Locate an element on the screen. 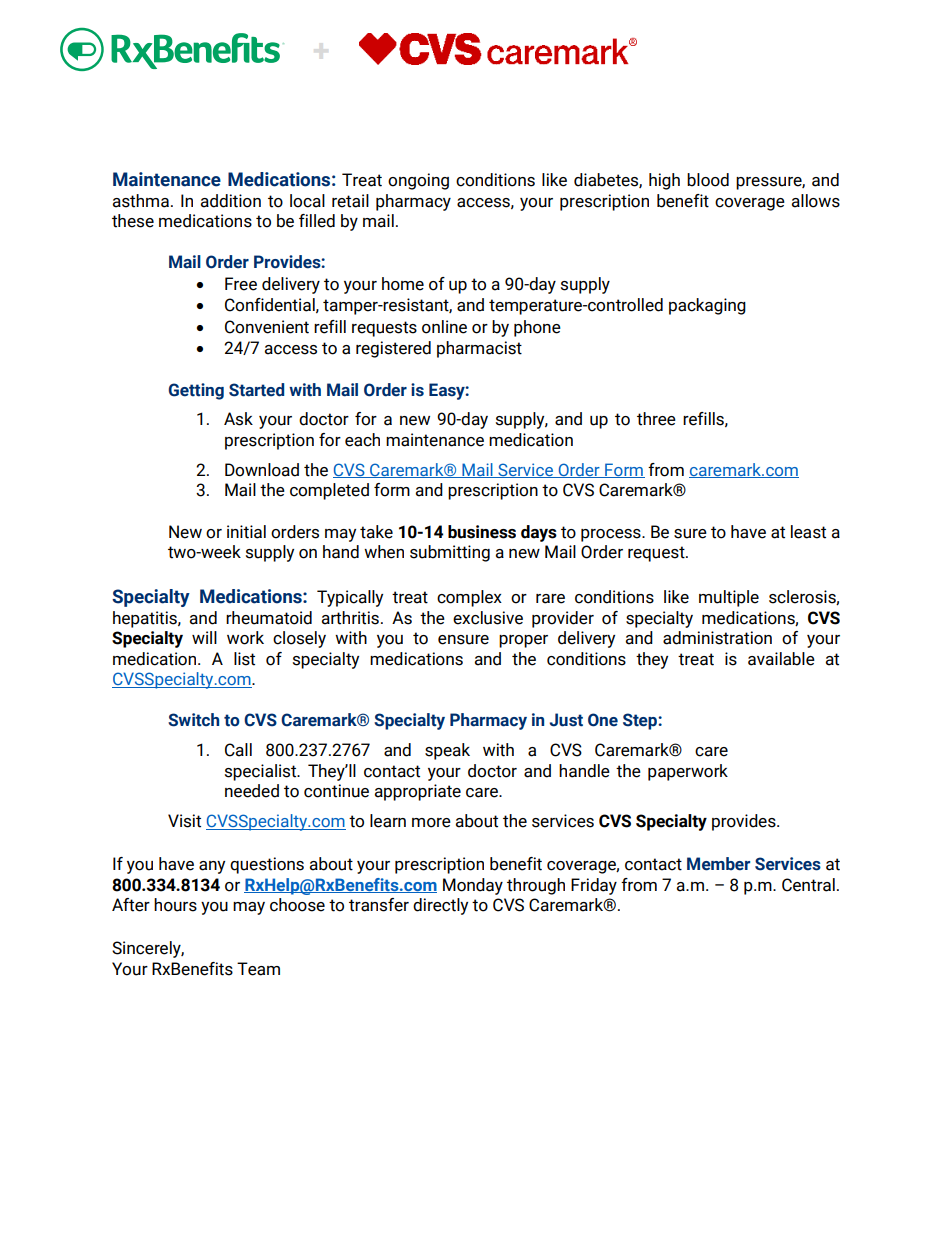  Team is located at coordinates (258, 969).
